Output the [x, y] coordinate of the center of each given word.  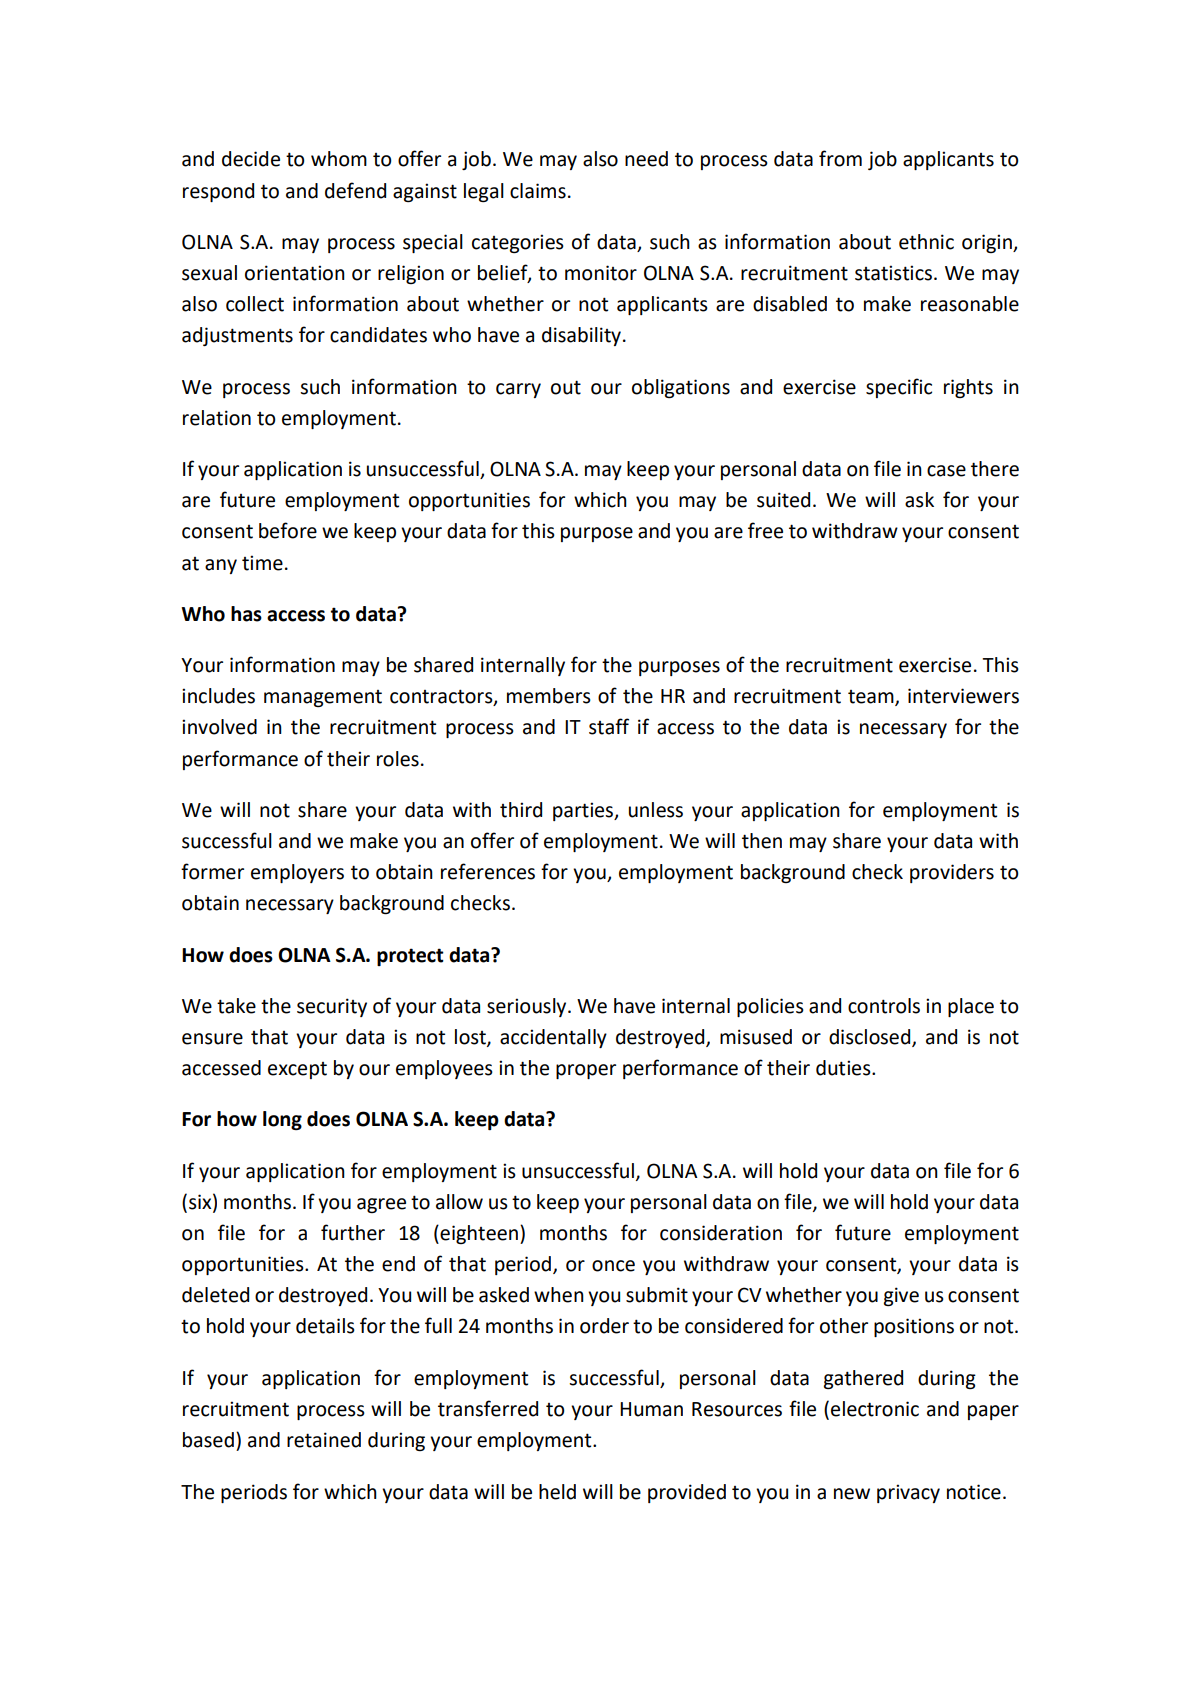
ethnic [926, 242]
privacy [908, 1493]
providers [952, 873]
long [282, 1120]
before [288, 530]
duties [844, 1068]
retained [324, 1440]
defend [355, 190]
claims [538, 191]
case [946, 471]
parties [584, 811]
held [557, 1492]
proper [586, 1071]
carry [518, 390]
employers [297, 873]
